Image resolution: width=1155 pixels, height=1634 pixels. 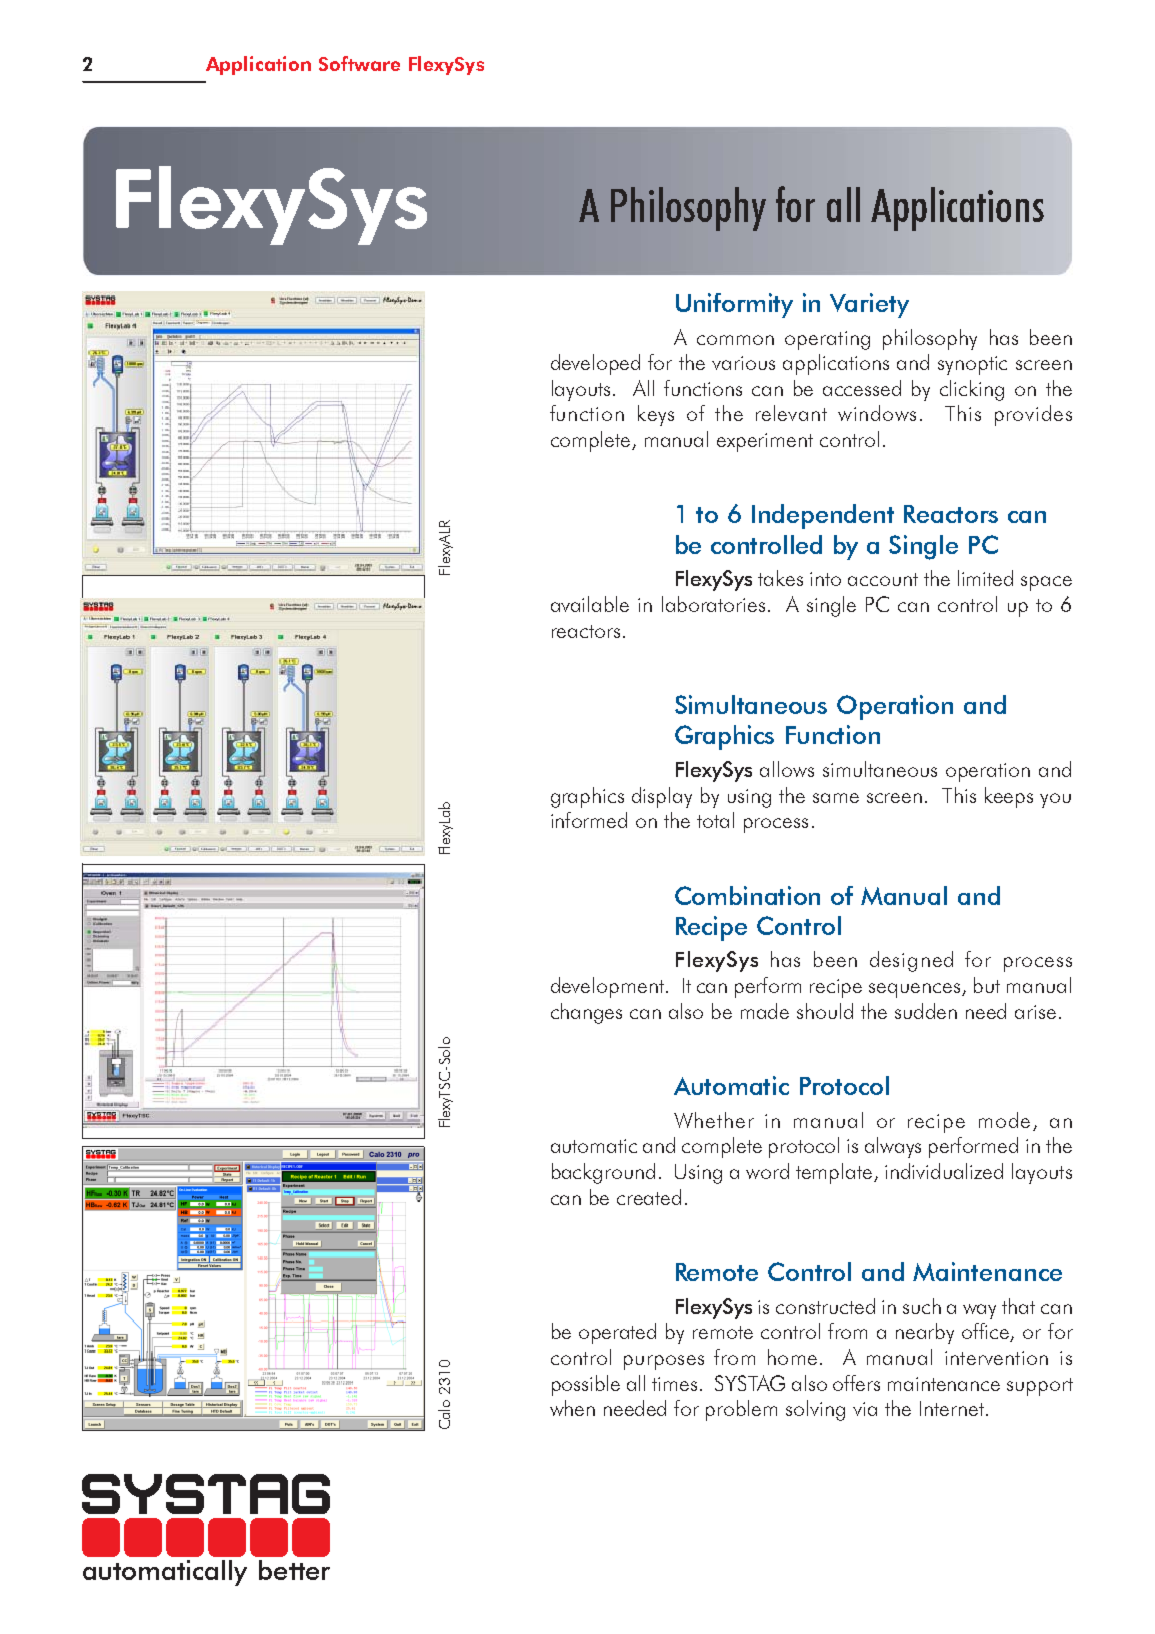 What do you see at coordinates (662, 797) in the image?
I see `display` at bounding box center [662, 797].
